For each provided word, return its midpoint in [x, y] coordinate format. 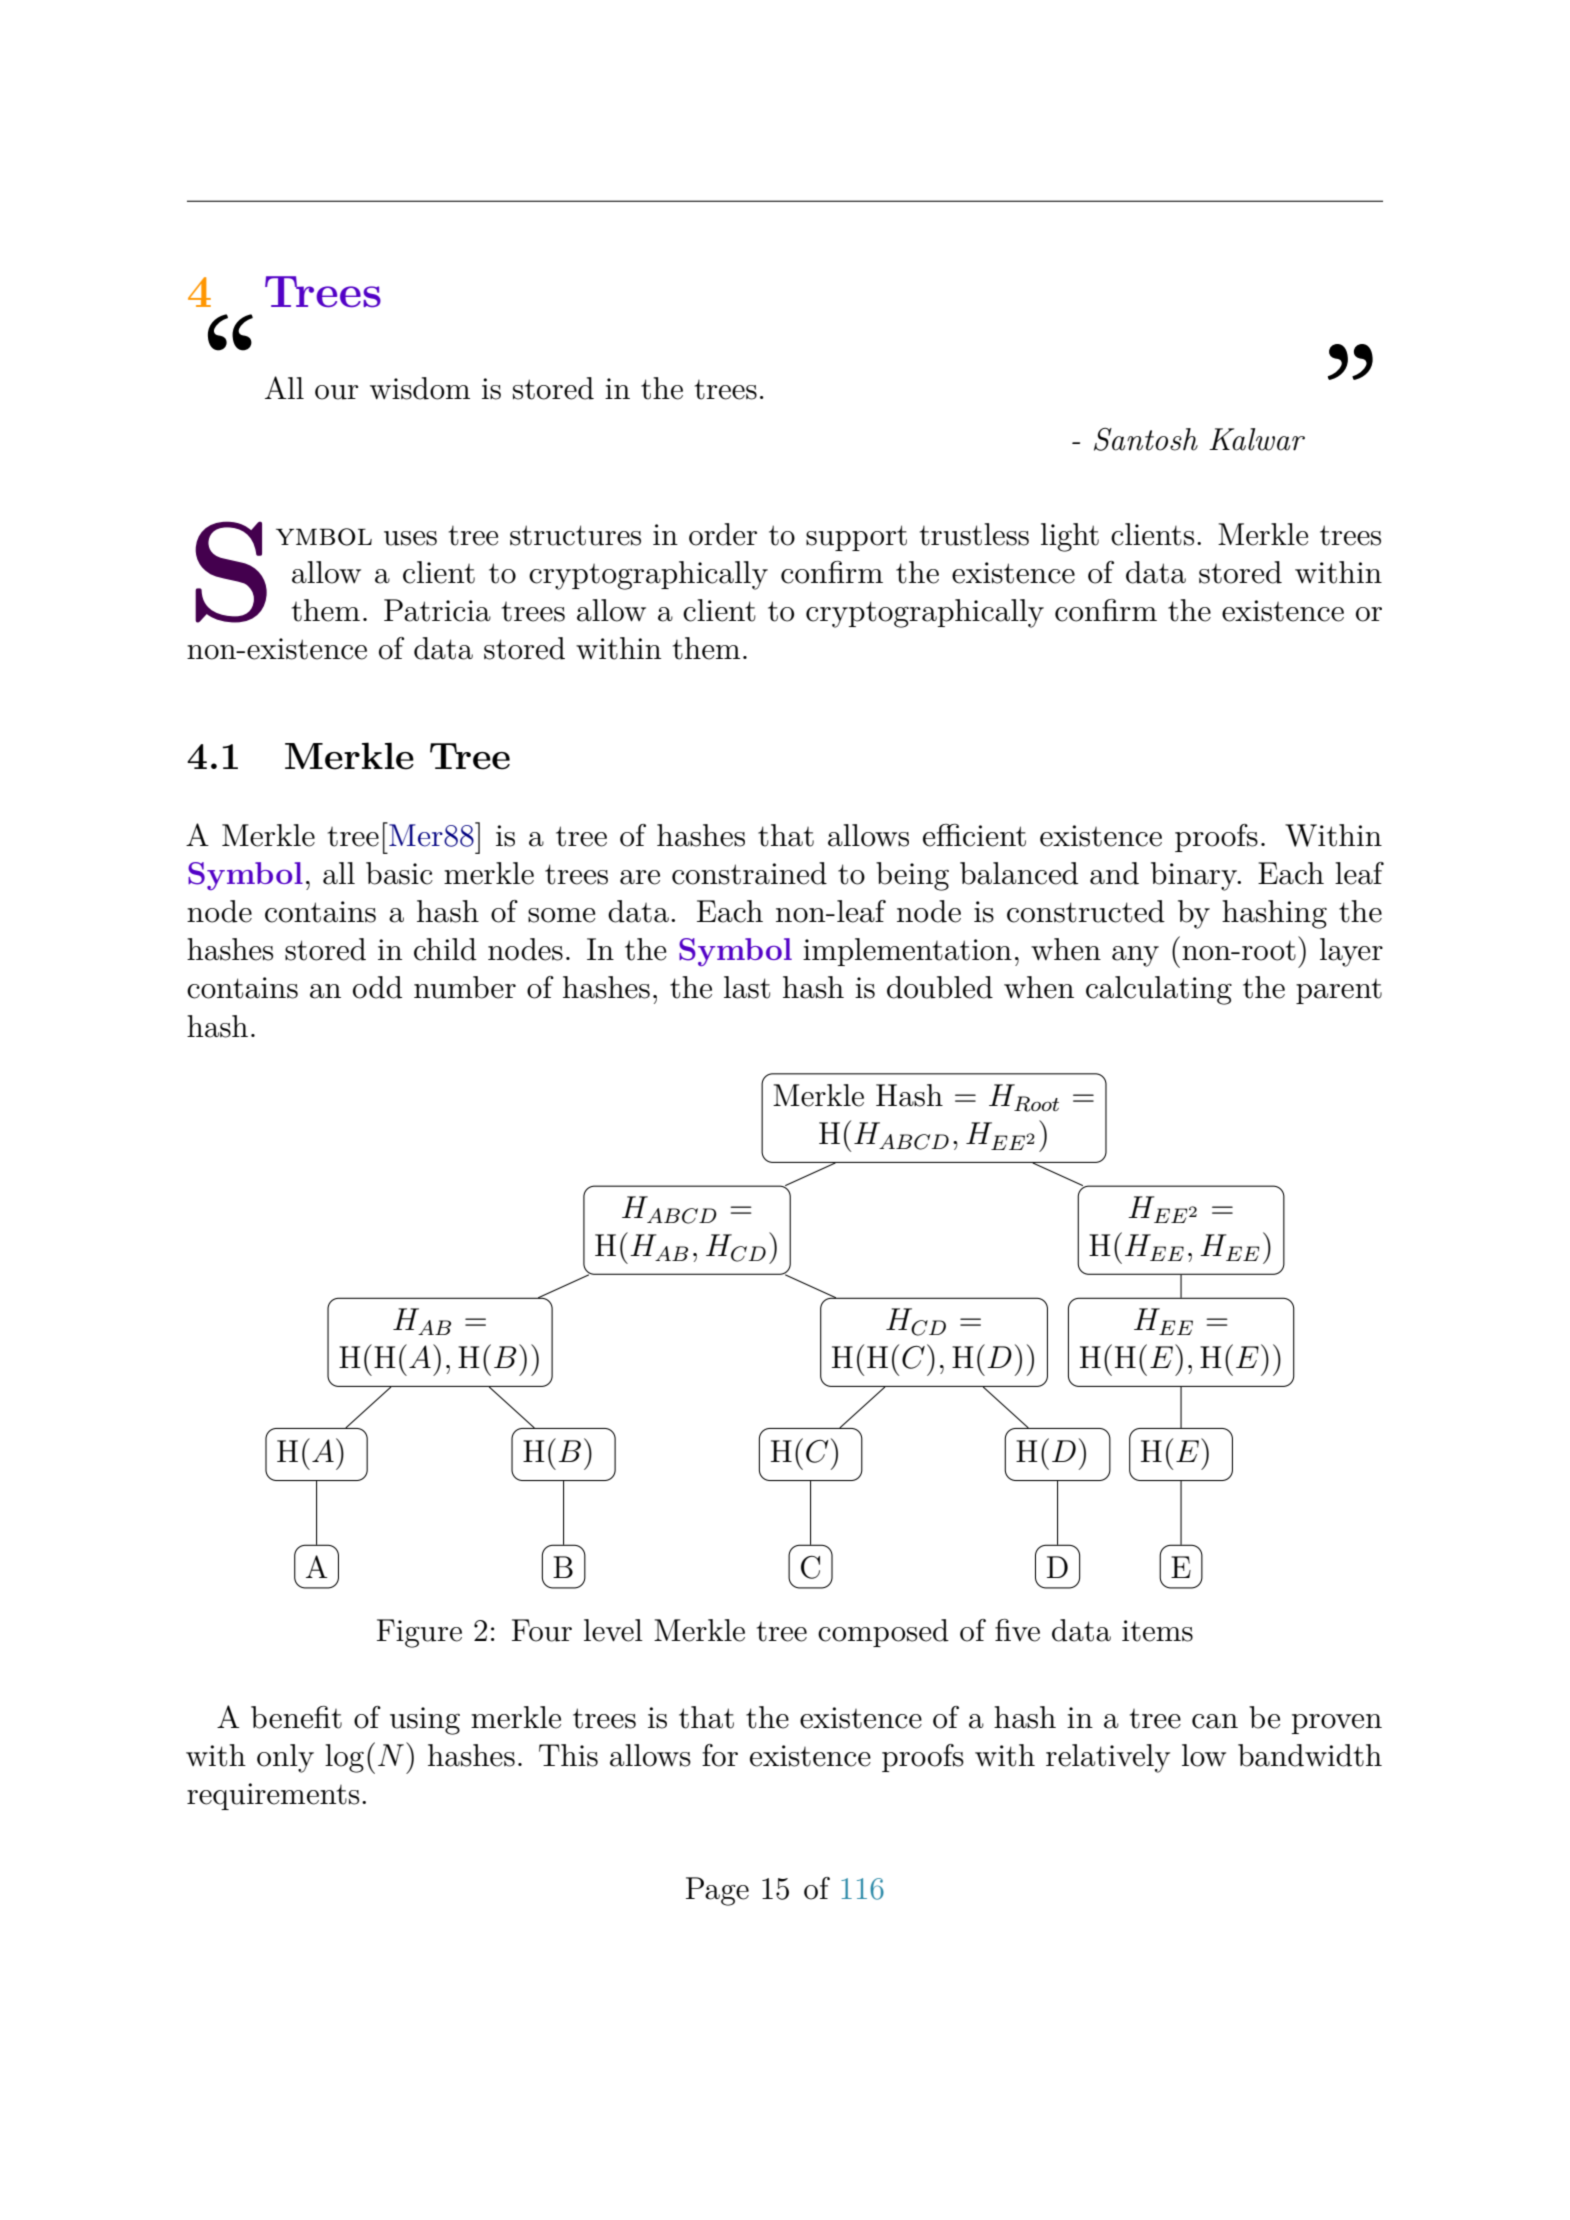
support [856, 538]
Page [717, 1891]
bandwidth [1310, 1755]
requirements [273, 1796]
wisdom [420, 388]
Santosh [1146, 439]
